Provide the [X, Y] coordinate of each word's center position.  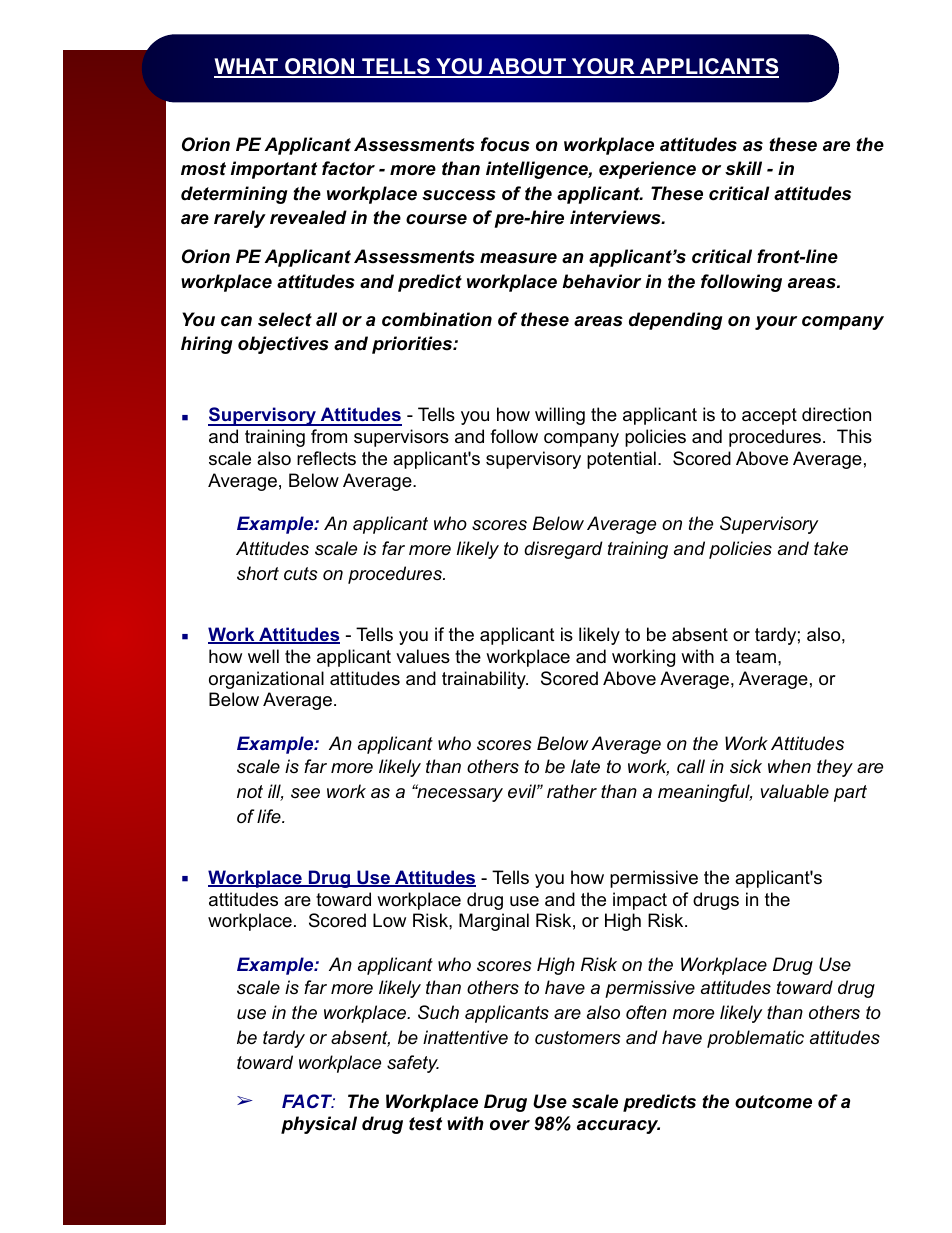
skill [743, 168]
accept [769, 416]
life [270, 816]
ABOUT [527, 67]
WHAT [247, 67]
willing [560, 416]
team [756, 656]
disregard [563, 550]
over [510, 1125]
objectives [283, 345]
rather [572, 791]
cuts [301, 574]
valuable [795, 791]
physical [319, 1125]
